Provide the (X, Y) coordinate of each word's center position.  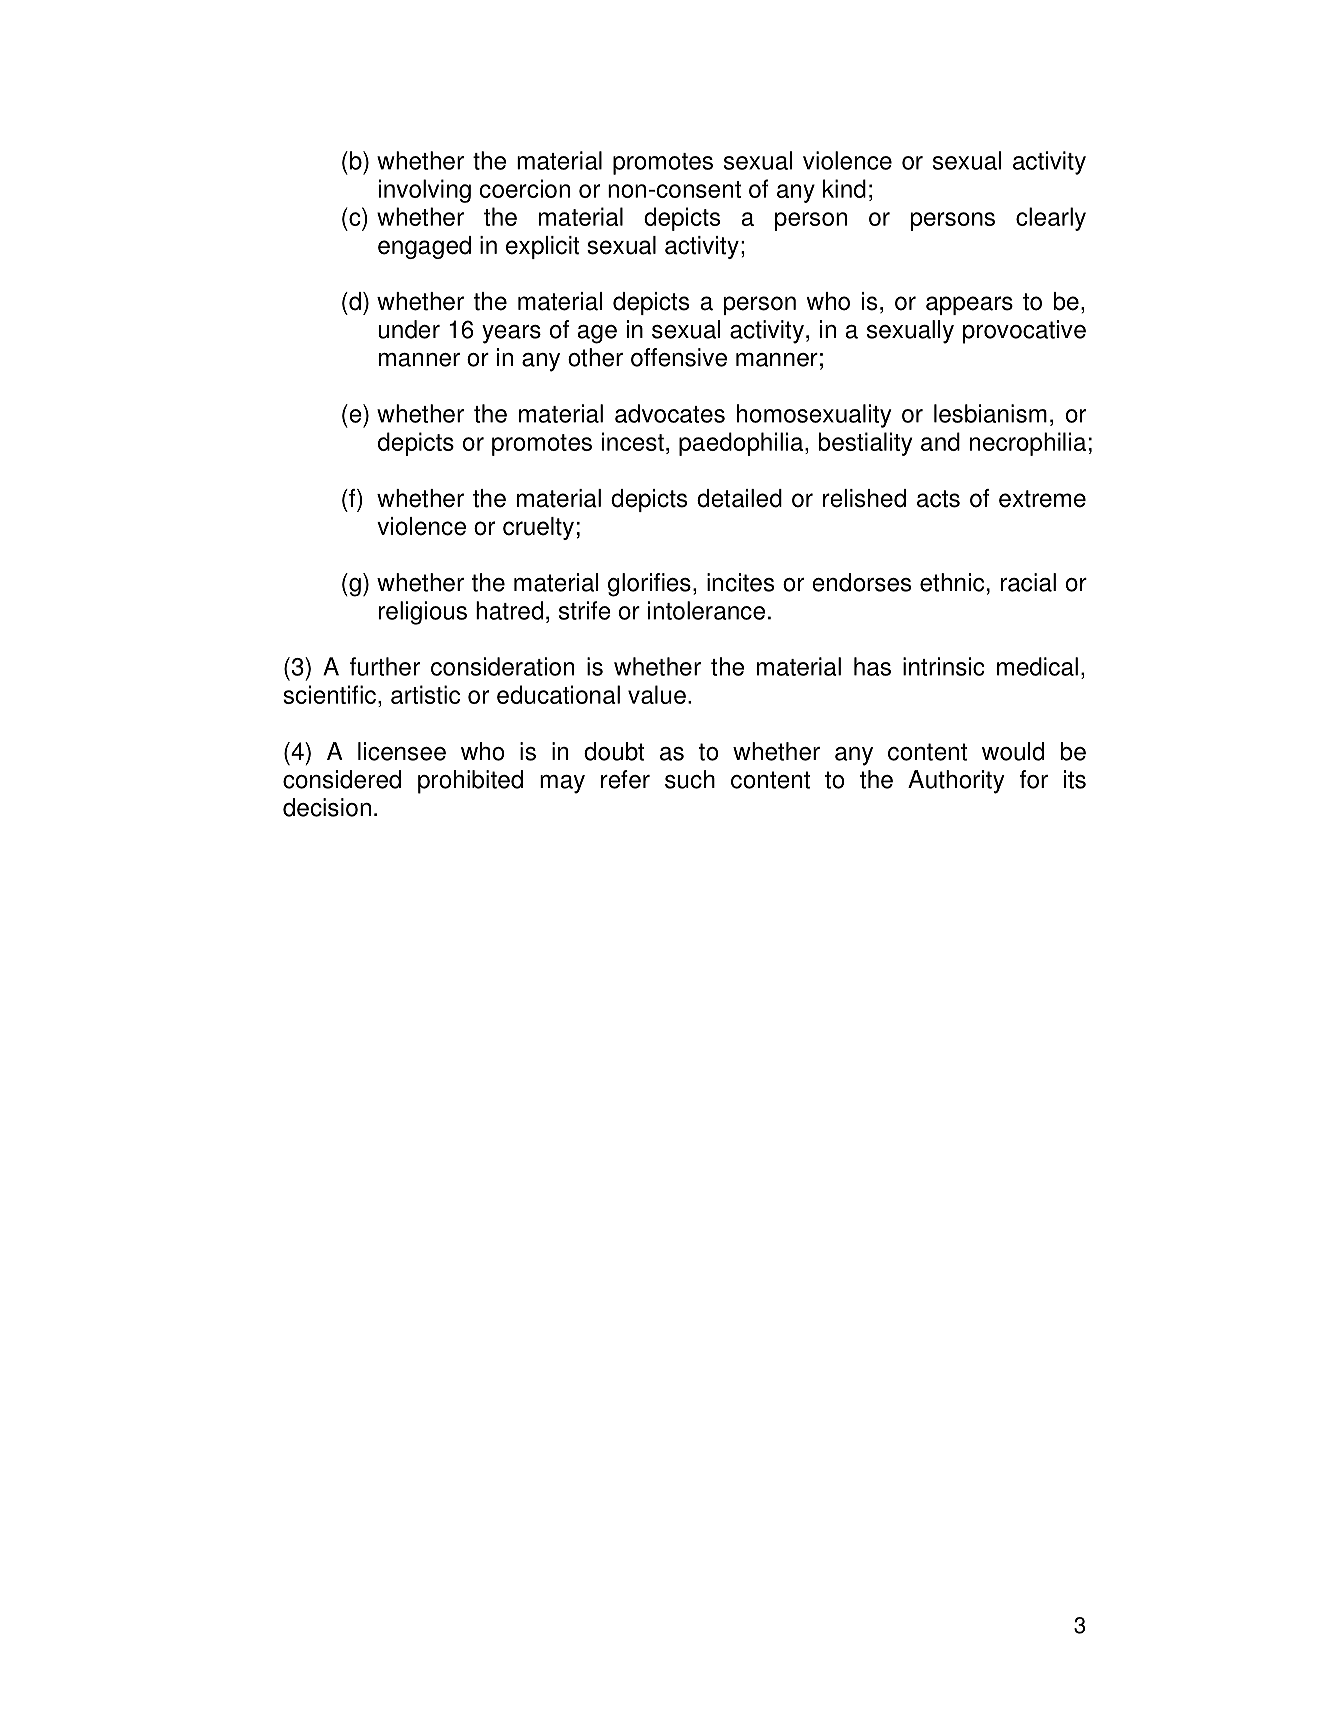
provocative (1024, 332)
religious (423, 613)
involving (425, 191)
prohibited (470, 782)
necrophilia (1028, 444)
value (657, 694)
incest (633, 441)
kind (844, 188)
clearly (1051, 219)
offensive (679, 357)
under (409, 329)
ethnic (952, 582)
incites (740, 582)
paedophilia (741, 444)
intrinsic (944, 666)
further (385, 666)
